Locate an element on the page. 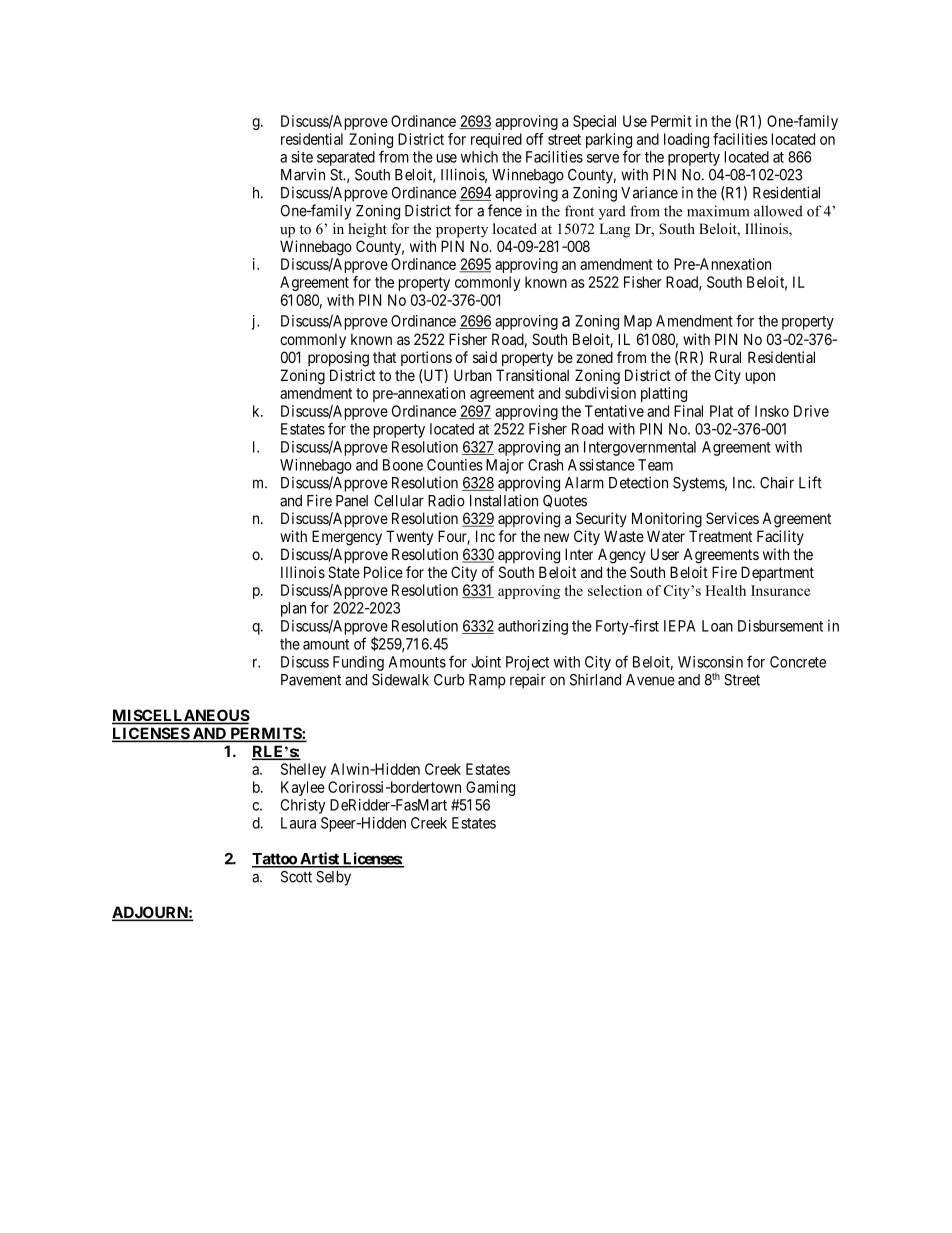 This page has height=1233, width=952. Transitional is located at coordinates (532, 375).
